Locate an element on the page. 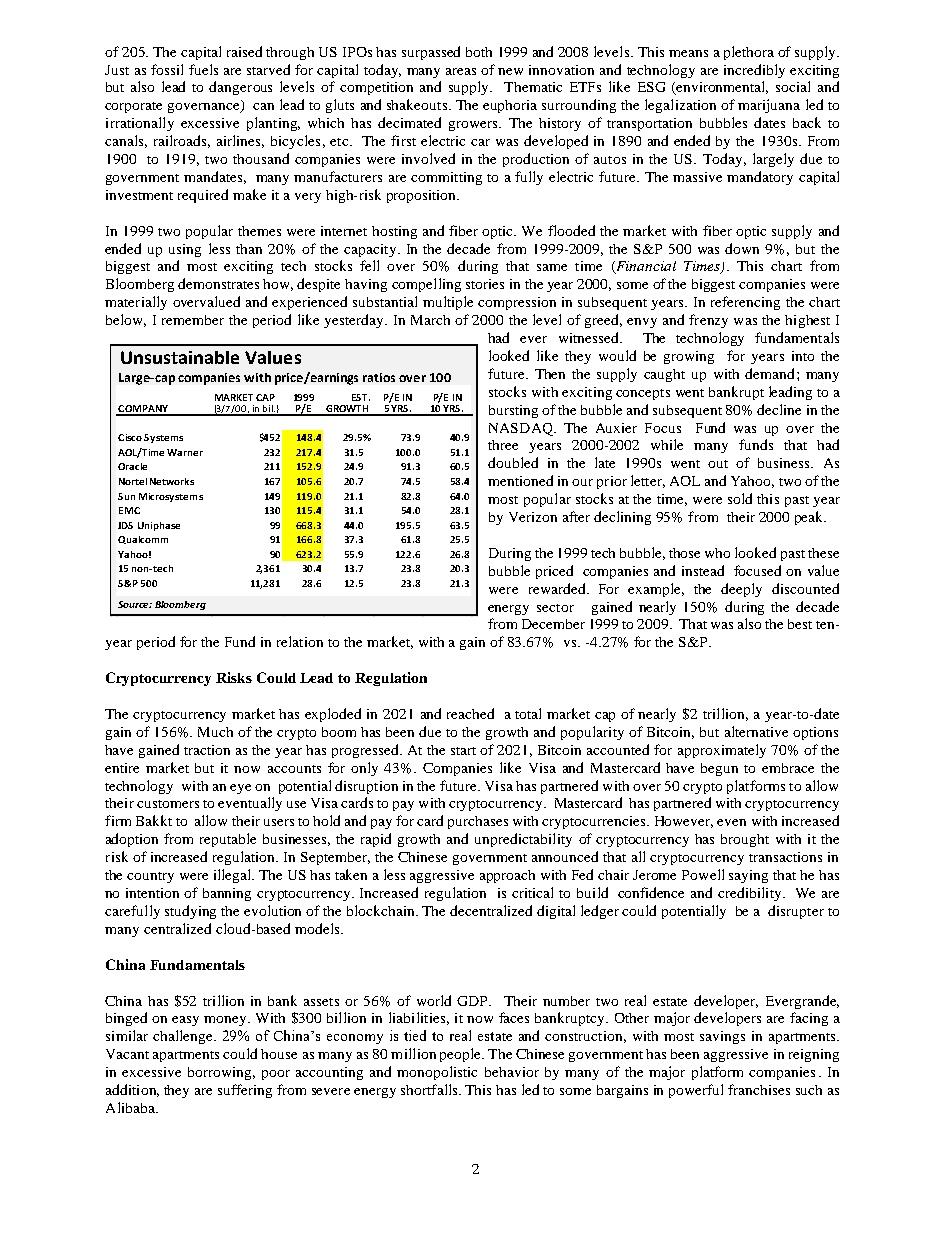 Image resolution: width=952 pixels, height=1233 pixels. illegal is located at coordinates (234, 876).
